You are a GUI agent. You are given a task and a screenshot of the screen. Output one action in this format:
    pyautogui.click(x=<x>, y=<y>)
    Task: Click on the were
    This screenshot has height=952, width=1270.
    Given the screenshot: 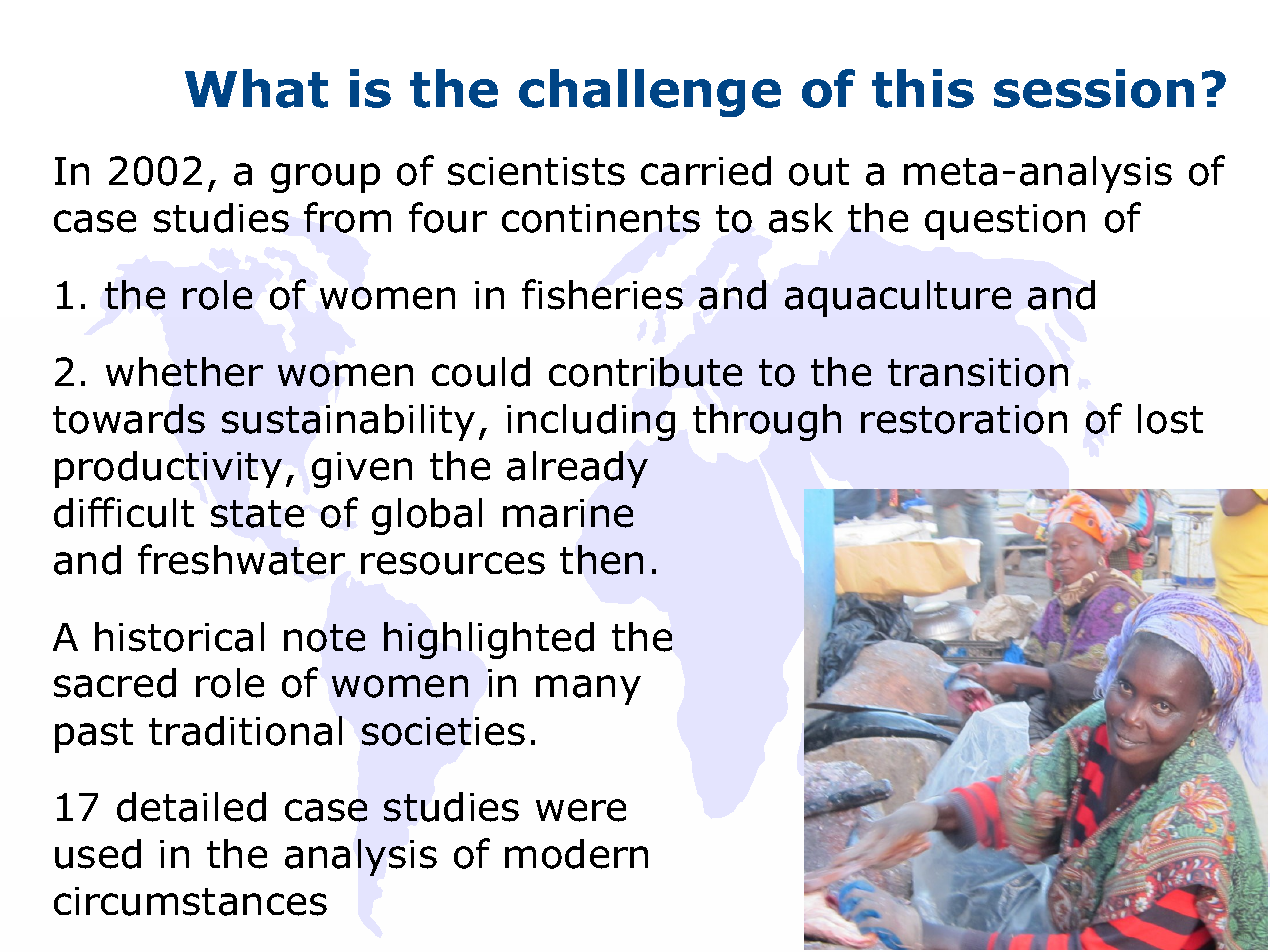 What is the action you would take?
    pyautogui.click(x=581, y=810)
